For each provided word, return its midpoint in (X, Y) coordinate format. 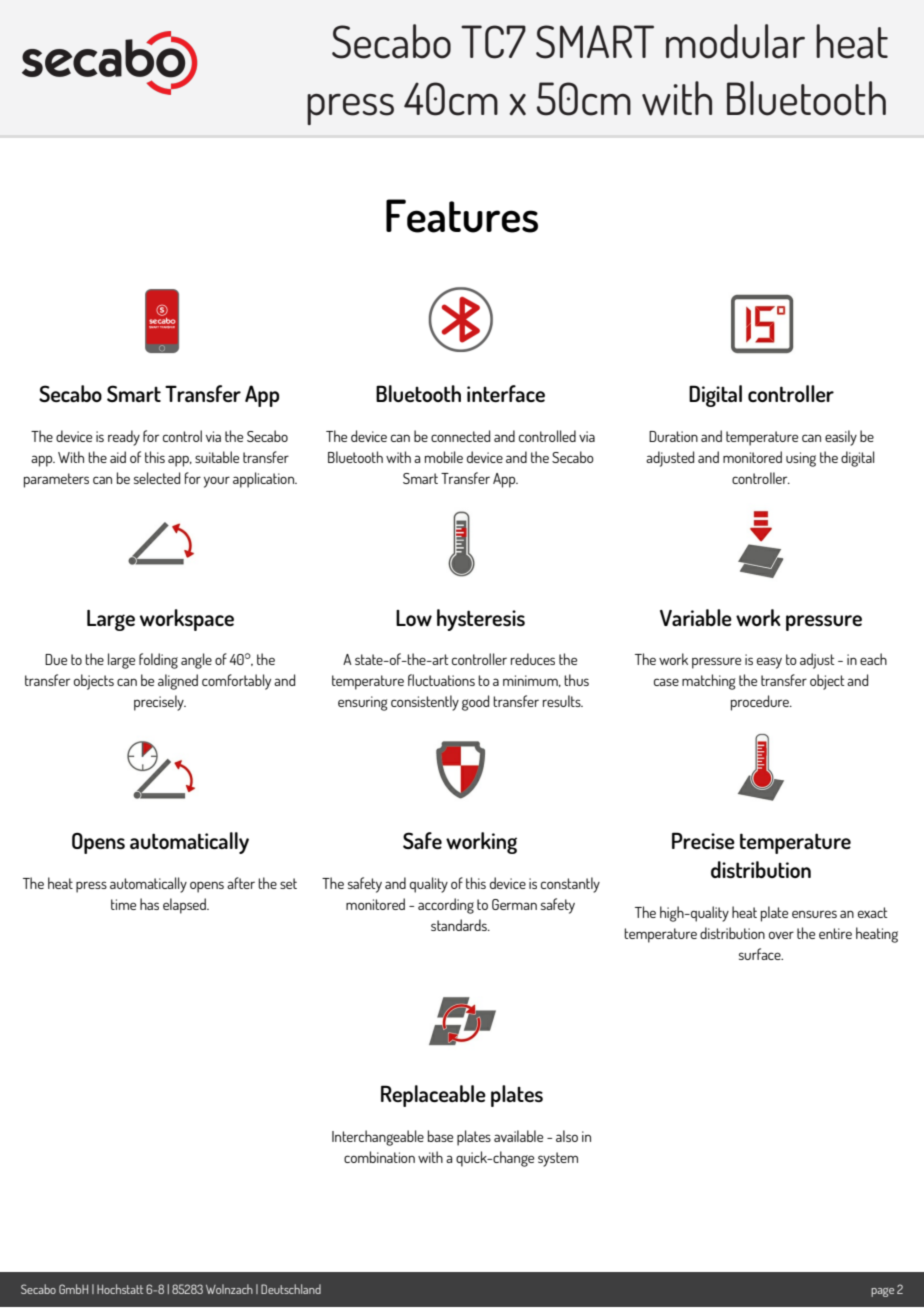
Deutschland (291, 1289)
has (149, 904)
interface (506, 393)
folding (158, 661)
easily (841, 438)
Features (462, 216)
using (801, 459)
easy (769, 663)
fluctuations (441, 680)
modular (735, 41)
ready (124, 438)
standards (460, 925)
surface (761, 954)
